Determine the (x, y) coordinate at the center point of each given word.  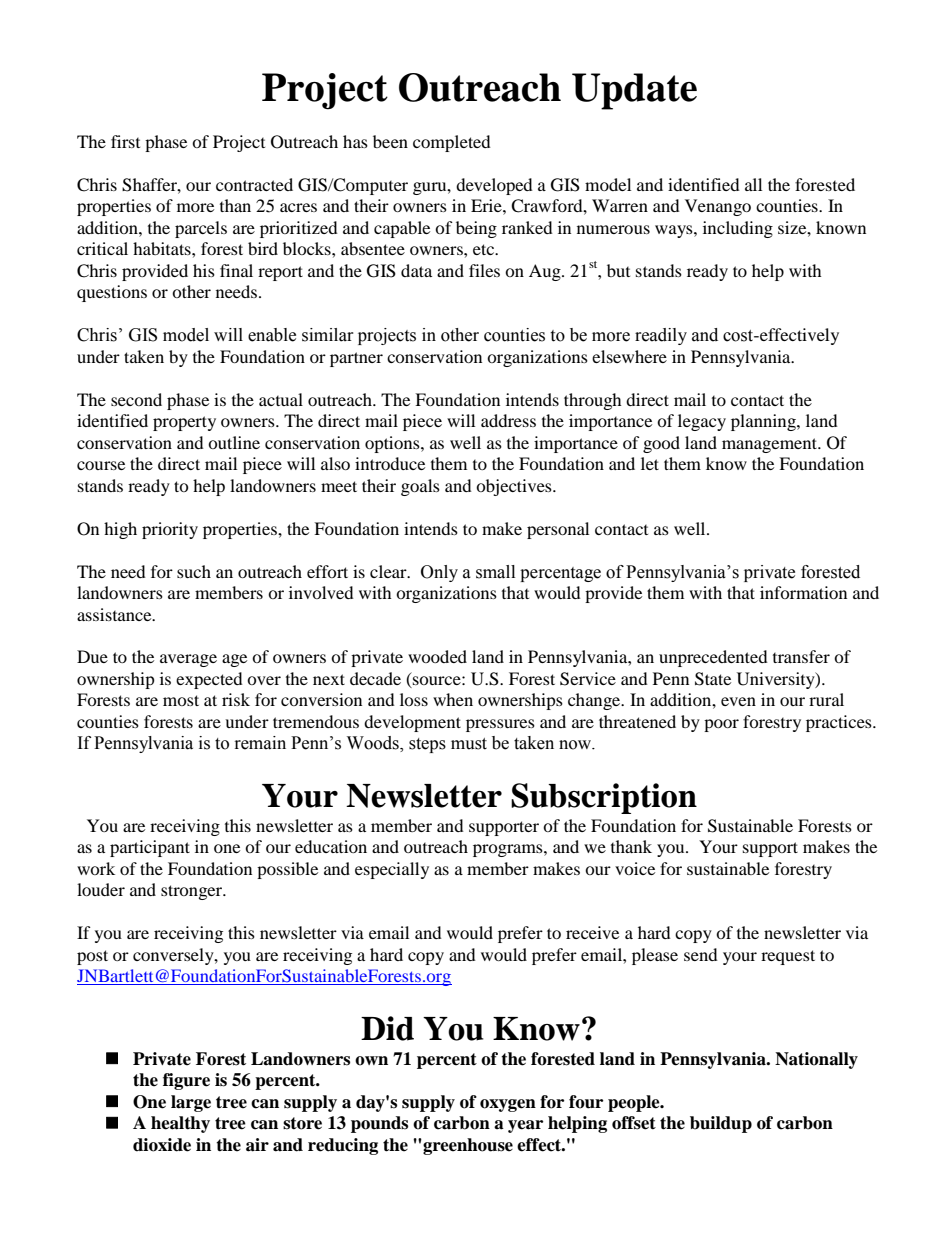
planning (764, 422)
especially (392, 870)
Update (634, 91)
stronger (193, 892)
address (508, 420)
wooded (437, 656)
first (125, 141)
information (803, 592)
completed (452, 143)
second (136, 399)
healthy (180, 1124)
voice (635, 868)
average (188, 660)
